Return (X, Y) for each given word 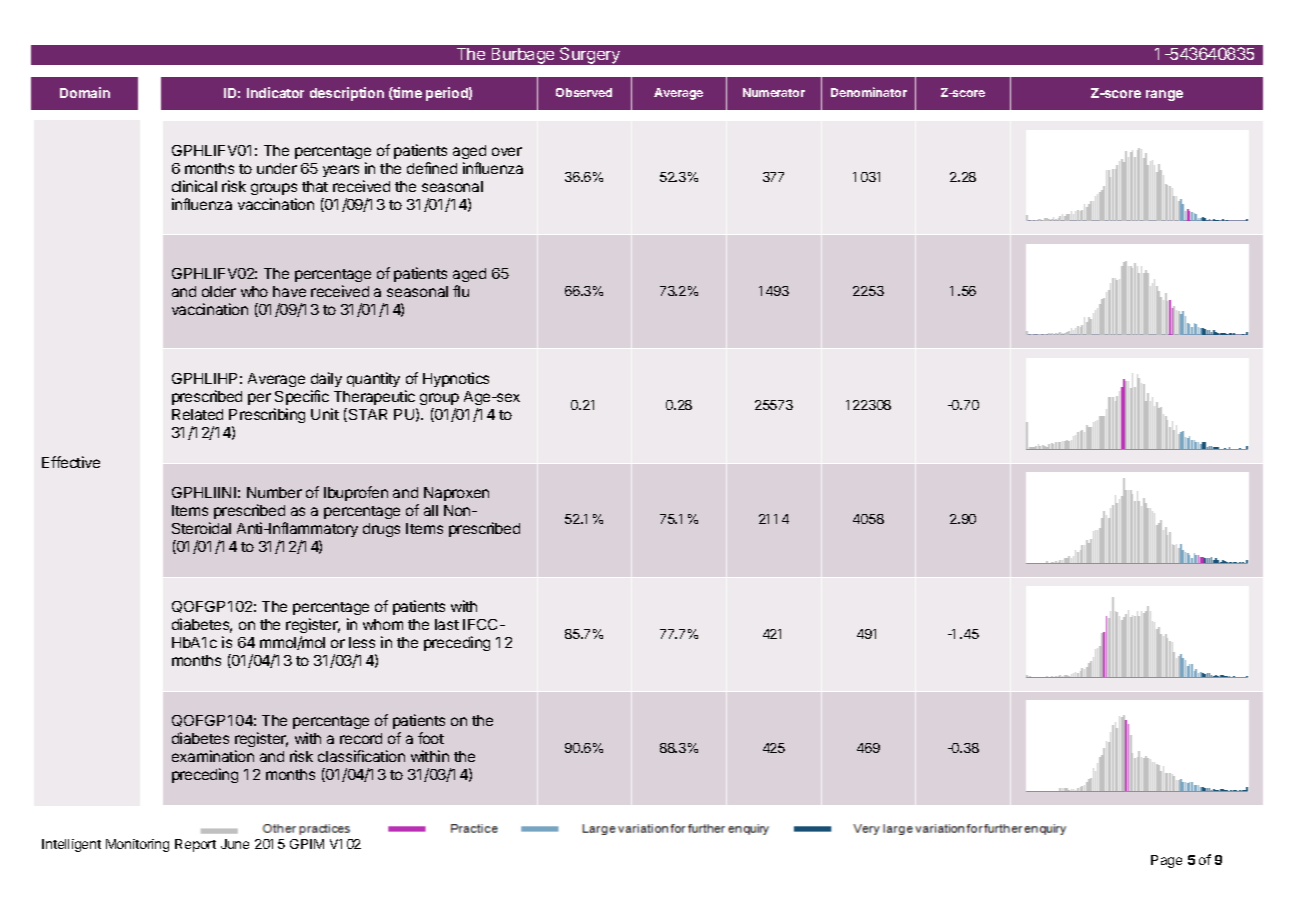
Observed (584, 92)
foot (431, 738)
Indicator (275, 92)
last (447, 624)
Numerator (774, 92)
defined (432, 168)
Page (1166, 861)
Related (197, 414)
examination (213, 756)
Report (195, 845)
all (431, 510)
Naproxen (456, 494)
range (1164, 95)
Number (274, 492)
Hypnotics (456, 379)
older (219, 291)
